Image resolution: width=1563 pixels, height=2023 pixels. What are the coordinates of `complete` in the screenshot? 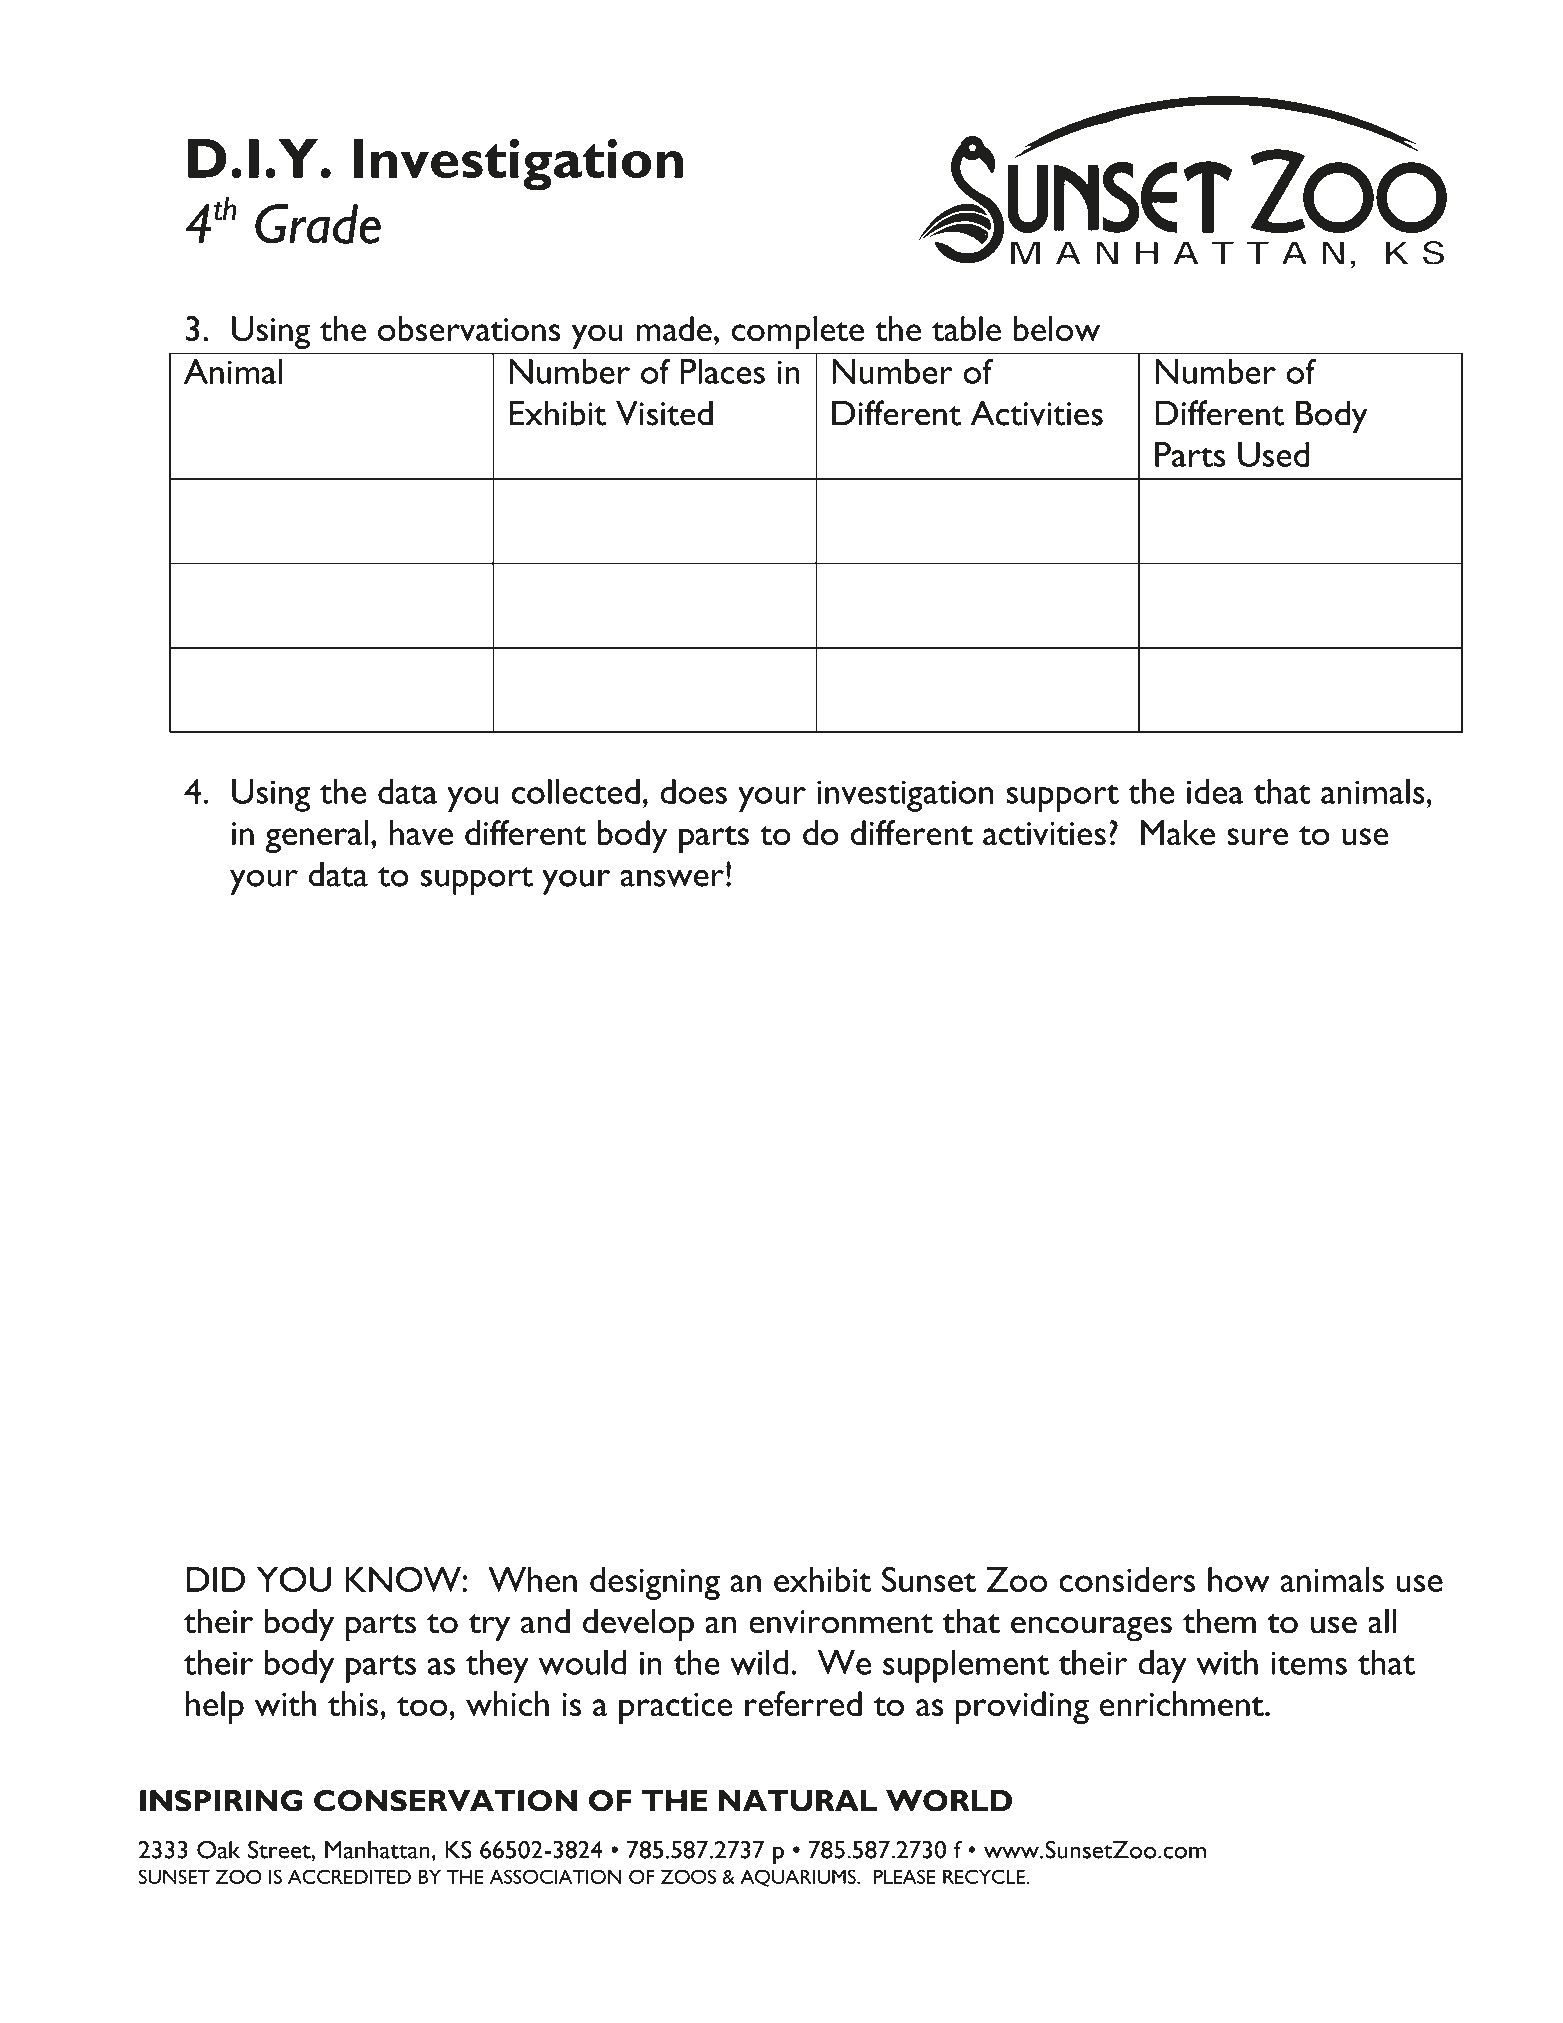 It's located at (798, 332).
